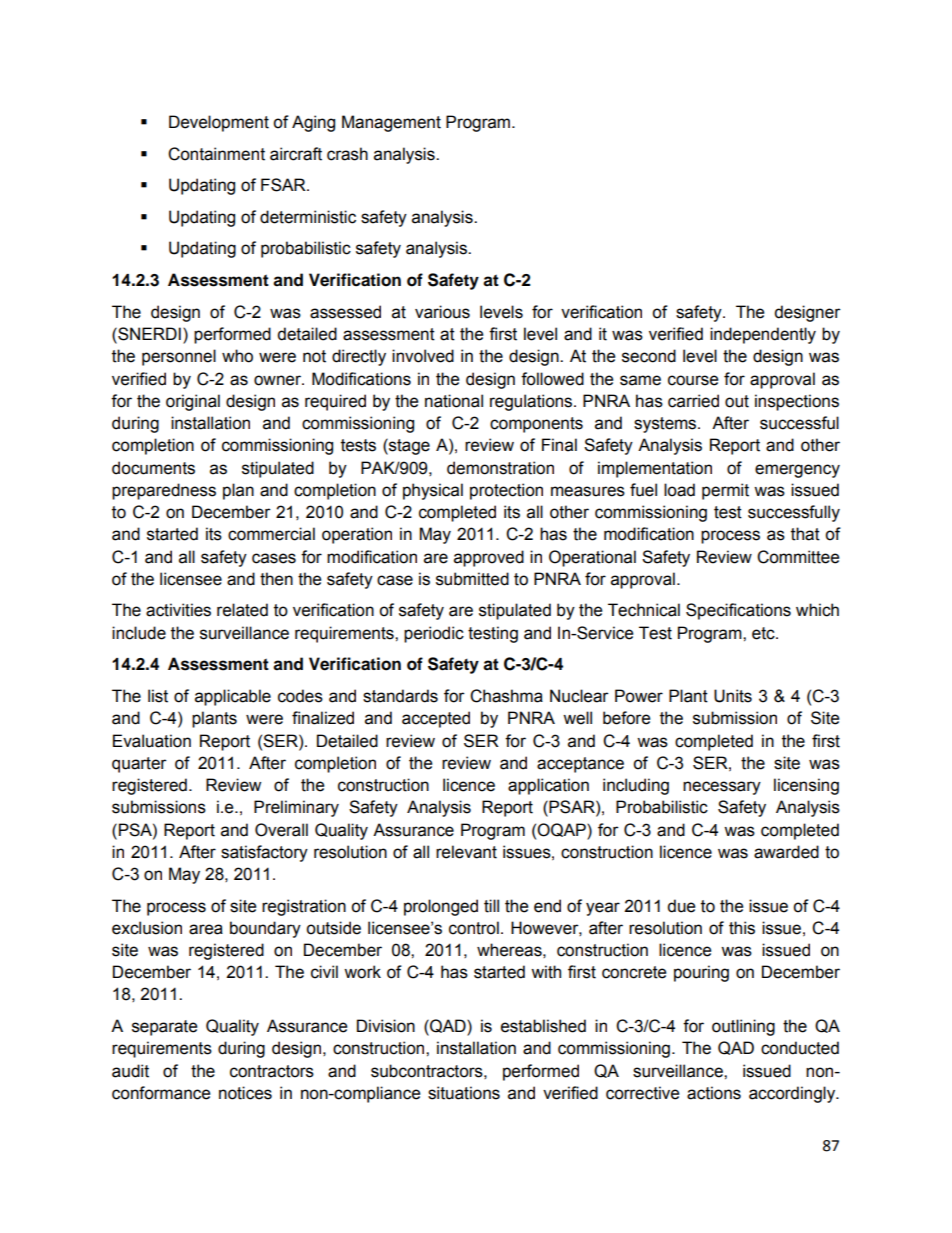 Image resolution: width=952 pixels, height=1233 pixels. What do you see at coordinates (216, 154) in the screenshot?
I see `Containment` at bounding box center [216, 154].
